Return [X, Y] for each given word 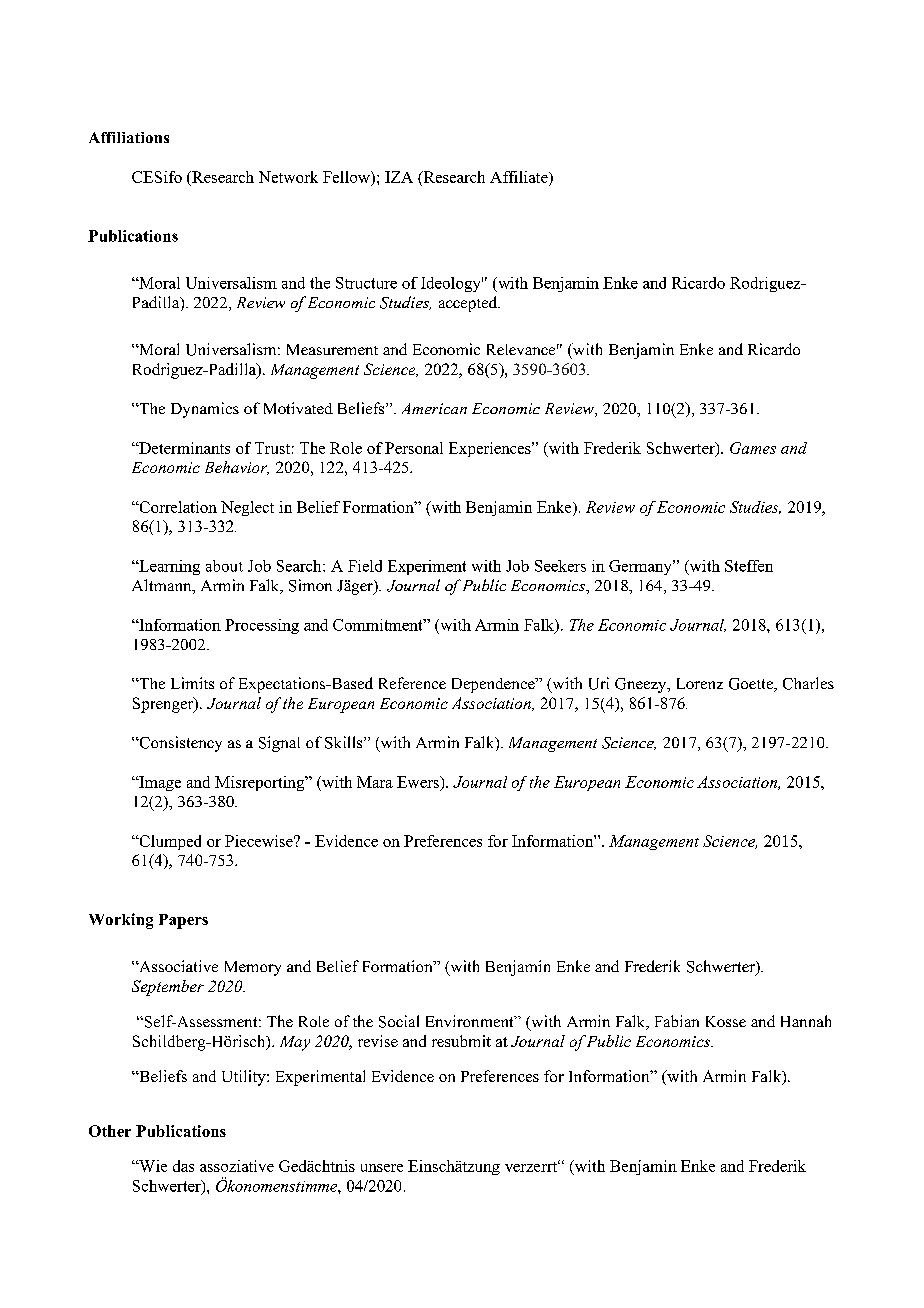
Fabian [677, 1021]
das [183, 1166]
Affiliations [129, 137]
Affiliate [520, 177]
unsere [382, 1168]
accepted [469, 304]
